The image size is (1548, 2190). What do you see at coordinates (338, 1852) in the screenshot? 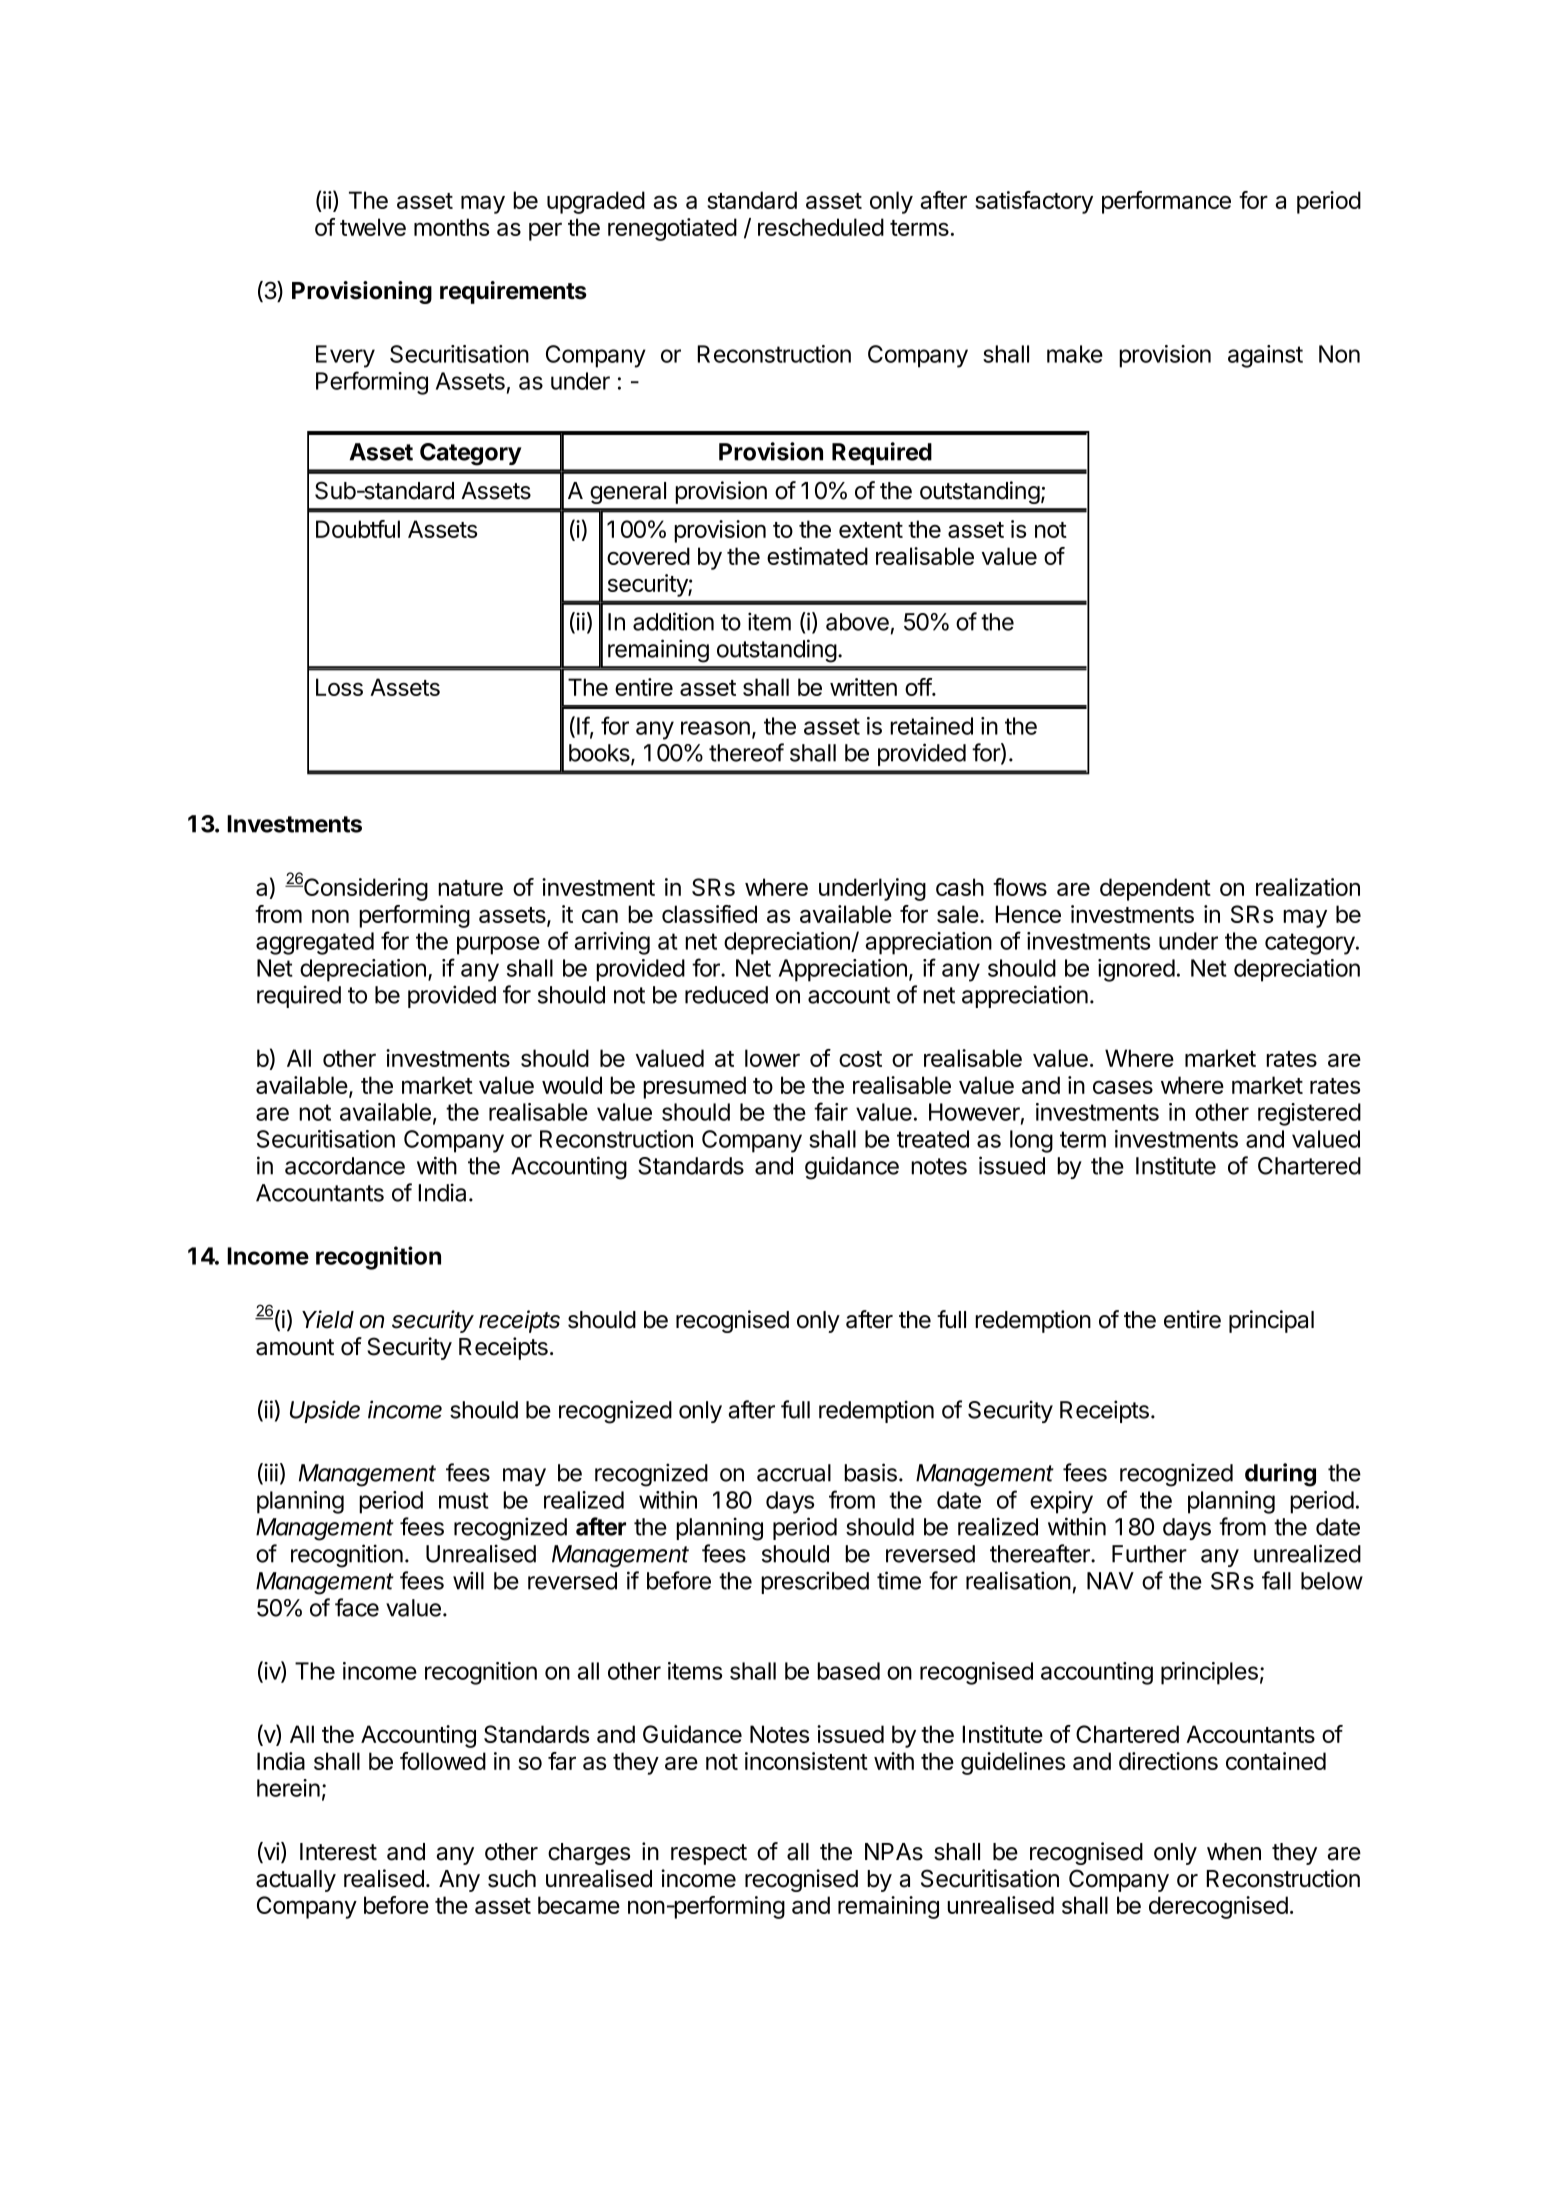
I see `Interest` at bounding box center [338, 1852].
